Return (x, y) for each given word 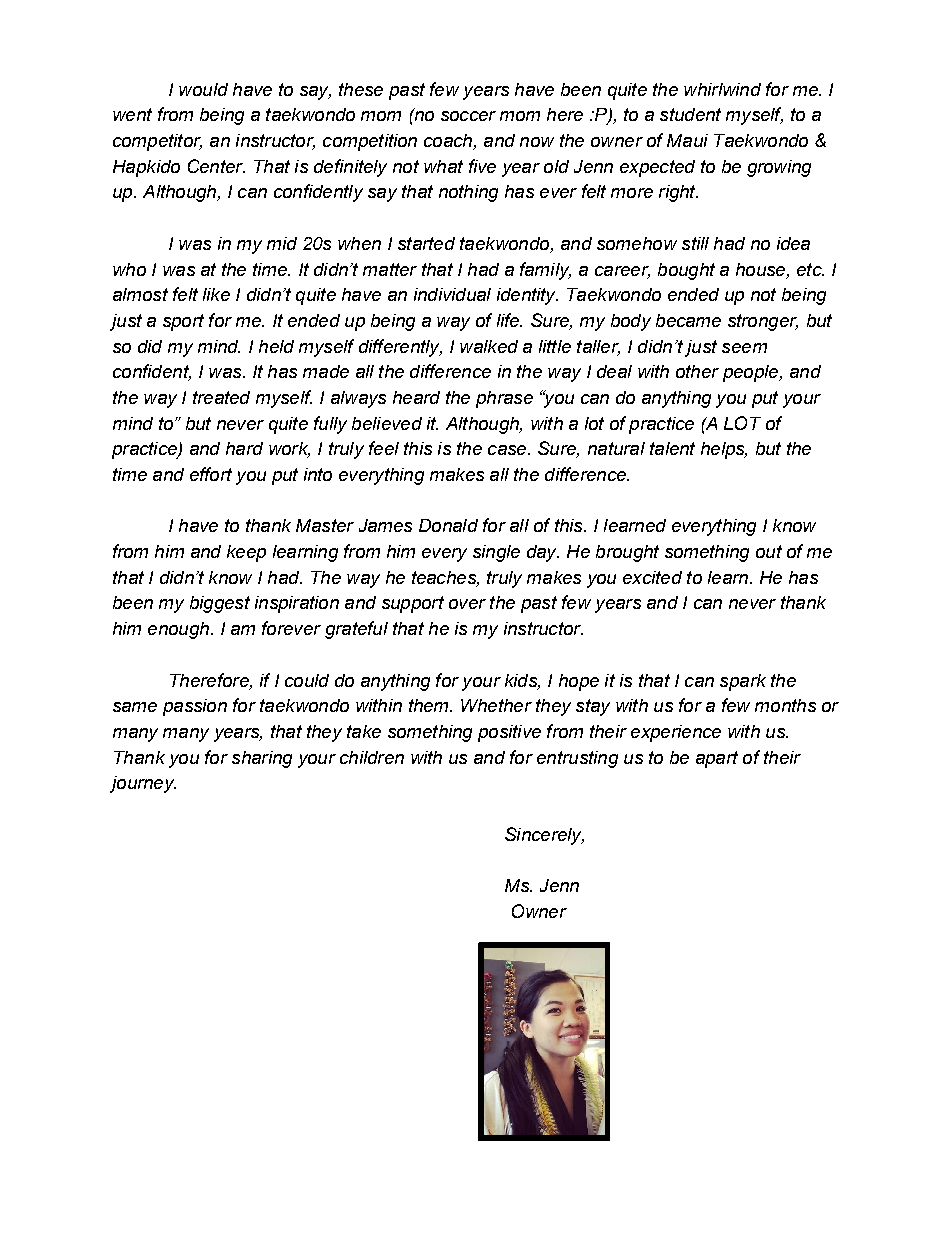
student (690, 114)
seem (744, 348)
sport (183, 322)
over (467, 604)
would (203, 89)
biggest (220, 604)
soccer (468, 116)
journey (143, 784)
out (769, 551)
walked (489, 346)
